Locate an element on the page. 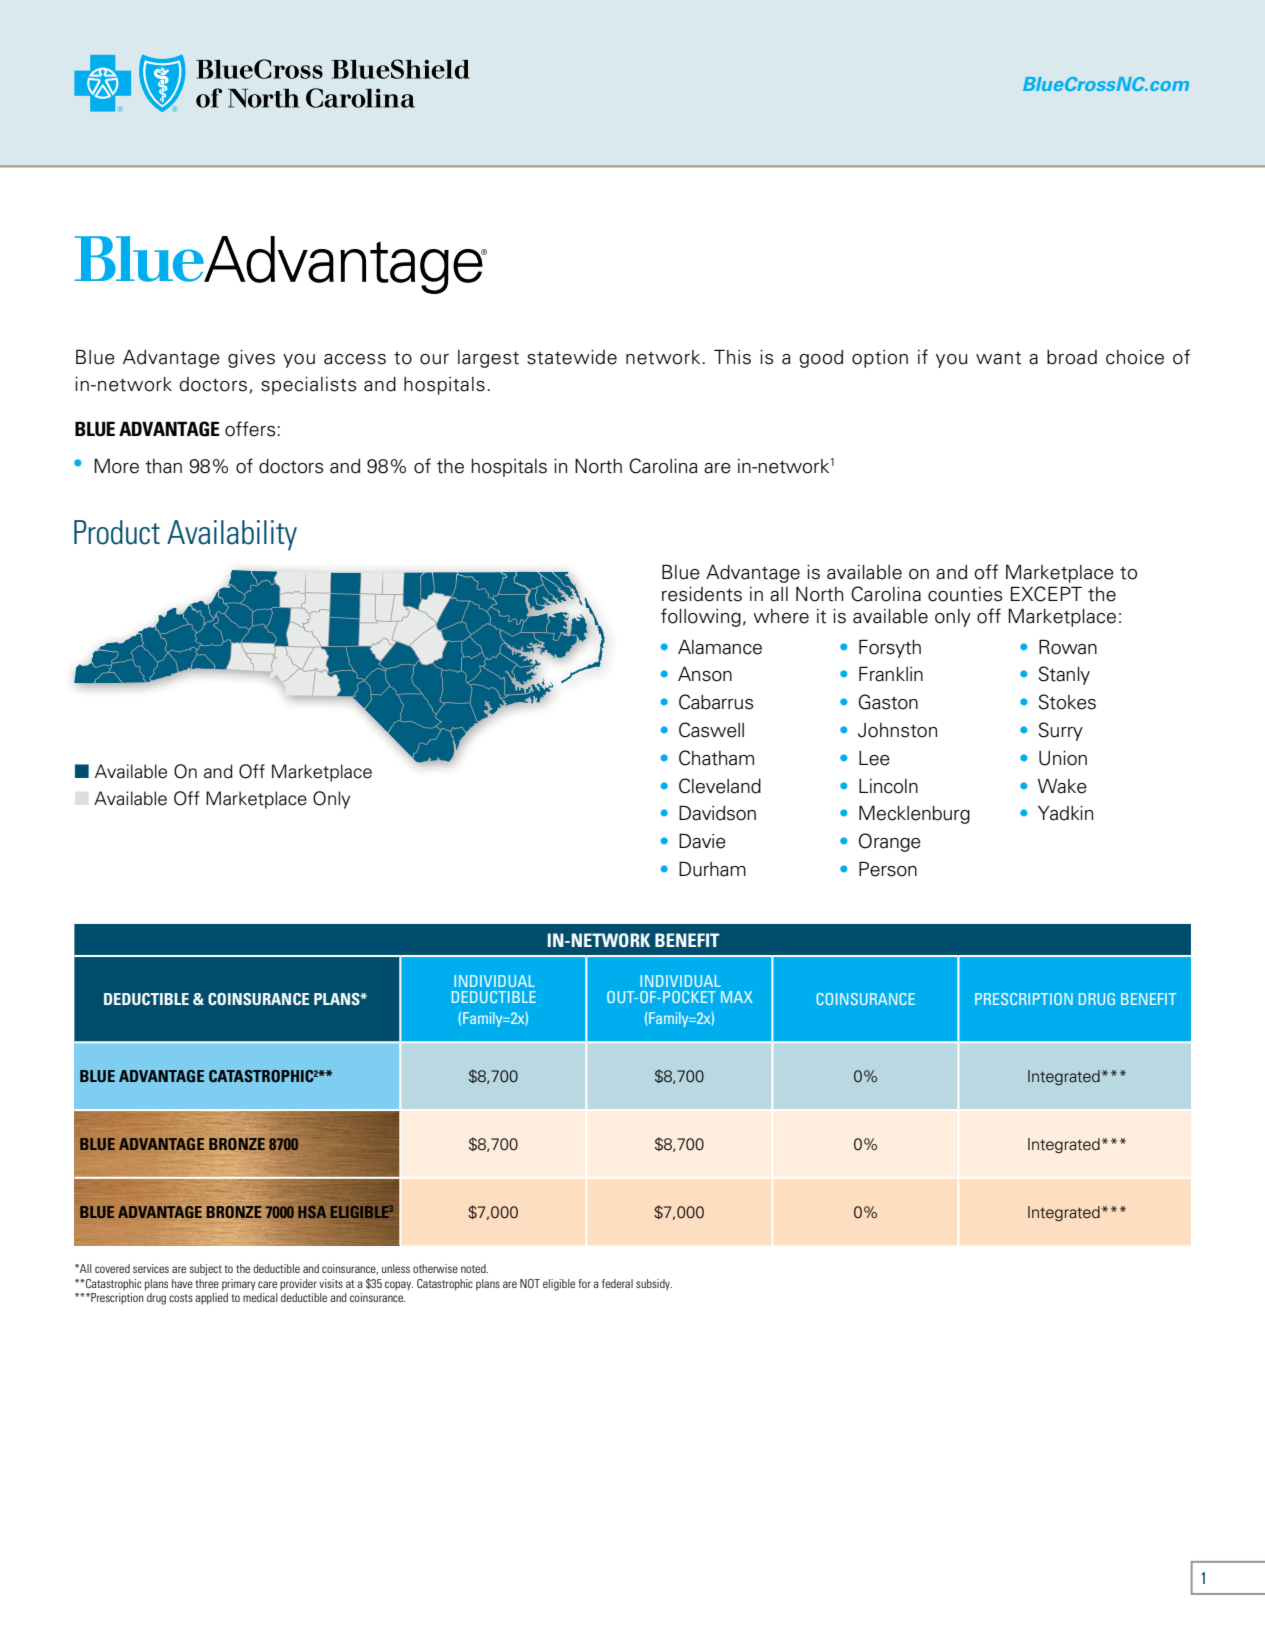 The height and width of the image is (1636, 1265). HSA is located at coordinates (312, 1212).
